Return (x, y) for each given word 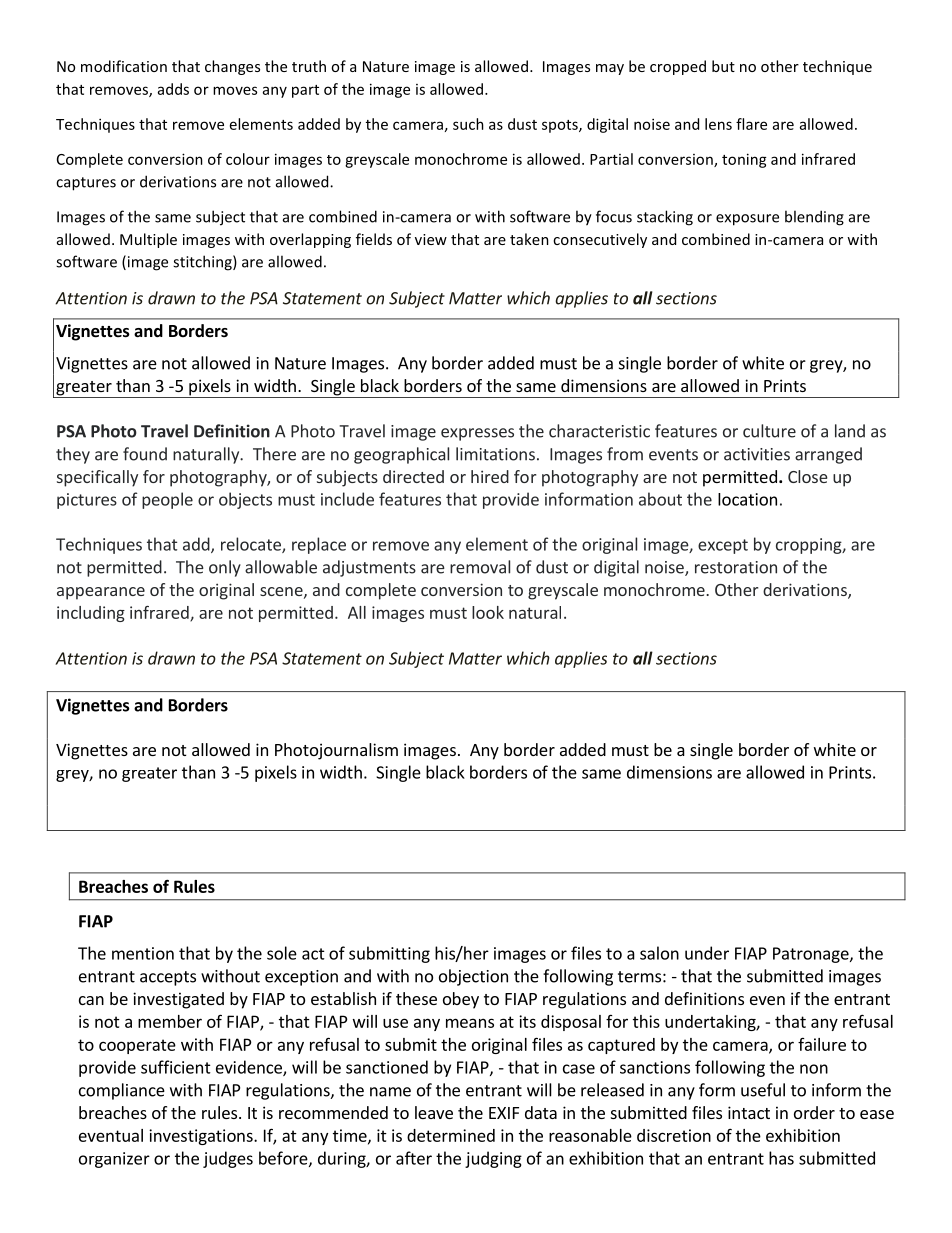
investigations (202, 1137)
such (468, 124)
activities (757, 454)
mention (143, 953)
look (488, 612)
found (145, 454)
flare (751, 124)
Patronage (812, 955)
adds (173, 89)
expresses (477, 434)
